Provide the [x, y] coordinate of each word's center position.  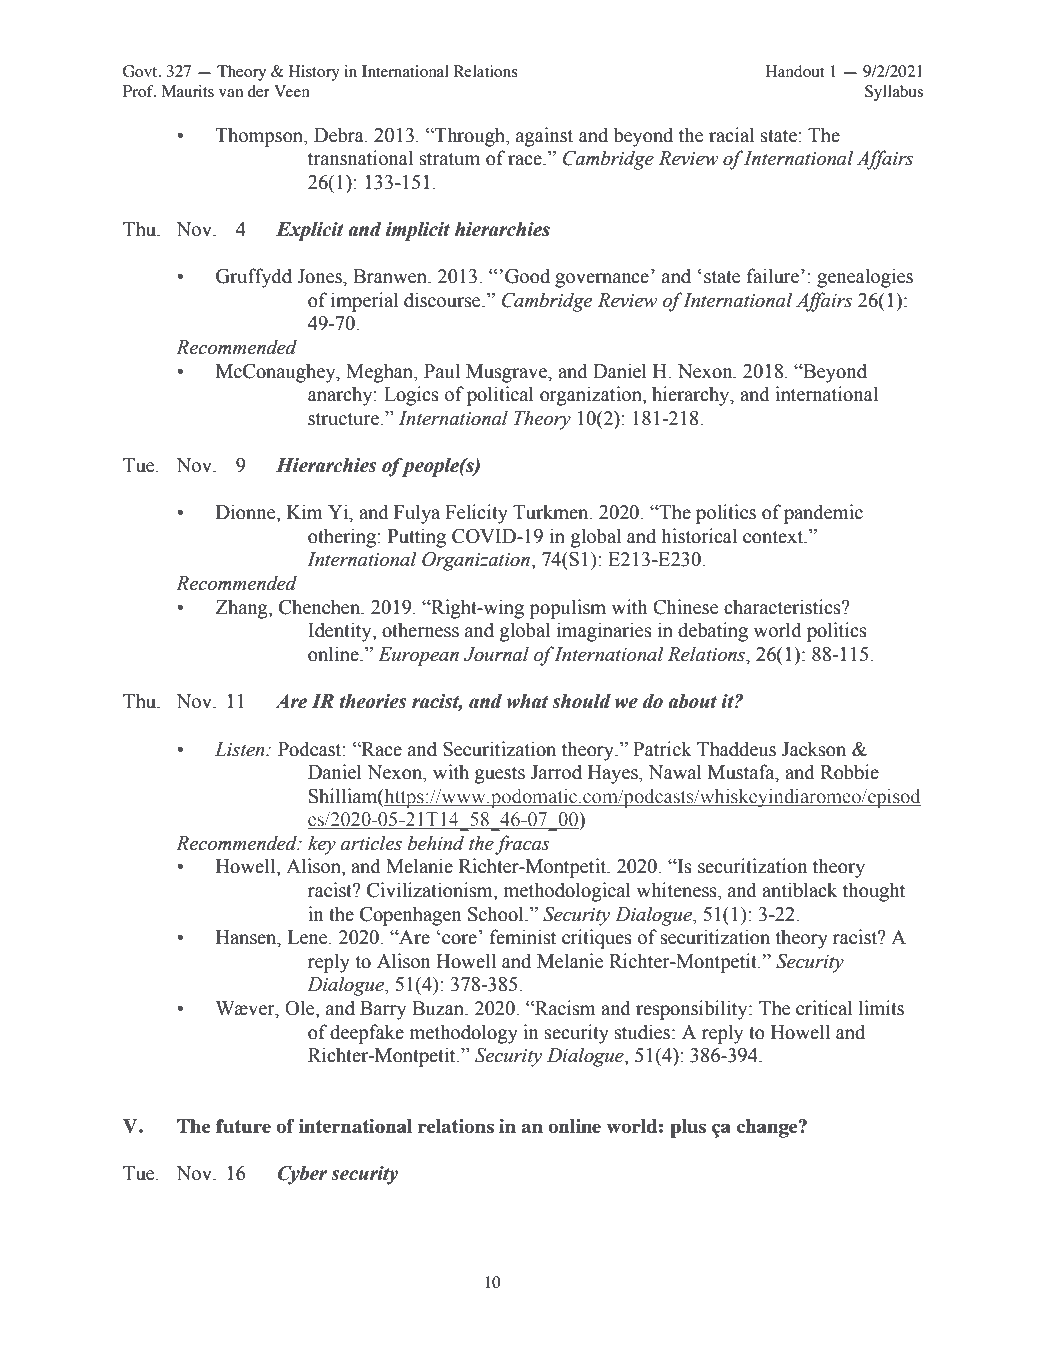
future [243, 1126]
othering [343, 538]
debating [713, 632]
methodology [463, 1034]
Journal [496, 654]
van [231, 93]
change [768, 1128]
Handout [795, 71]
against [544, 137]
